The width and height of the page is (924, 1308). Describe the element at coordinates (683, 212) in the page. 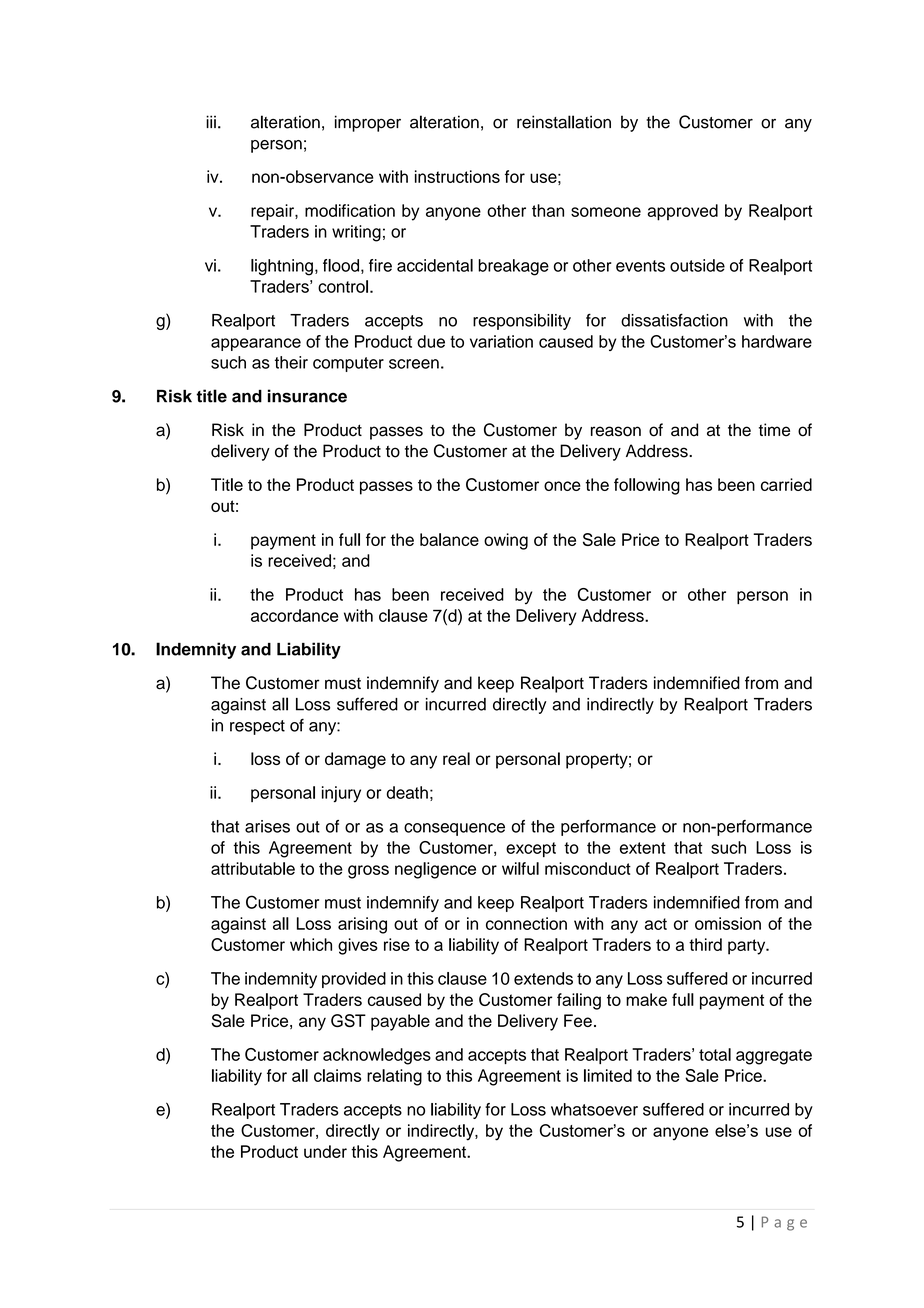

I see `approved` at that location.
